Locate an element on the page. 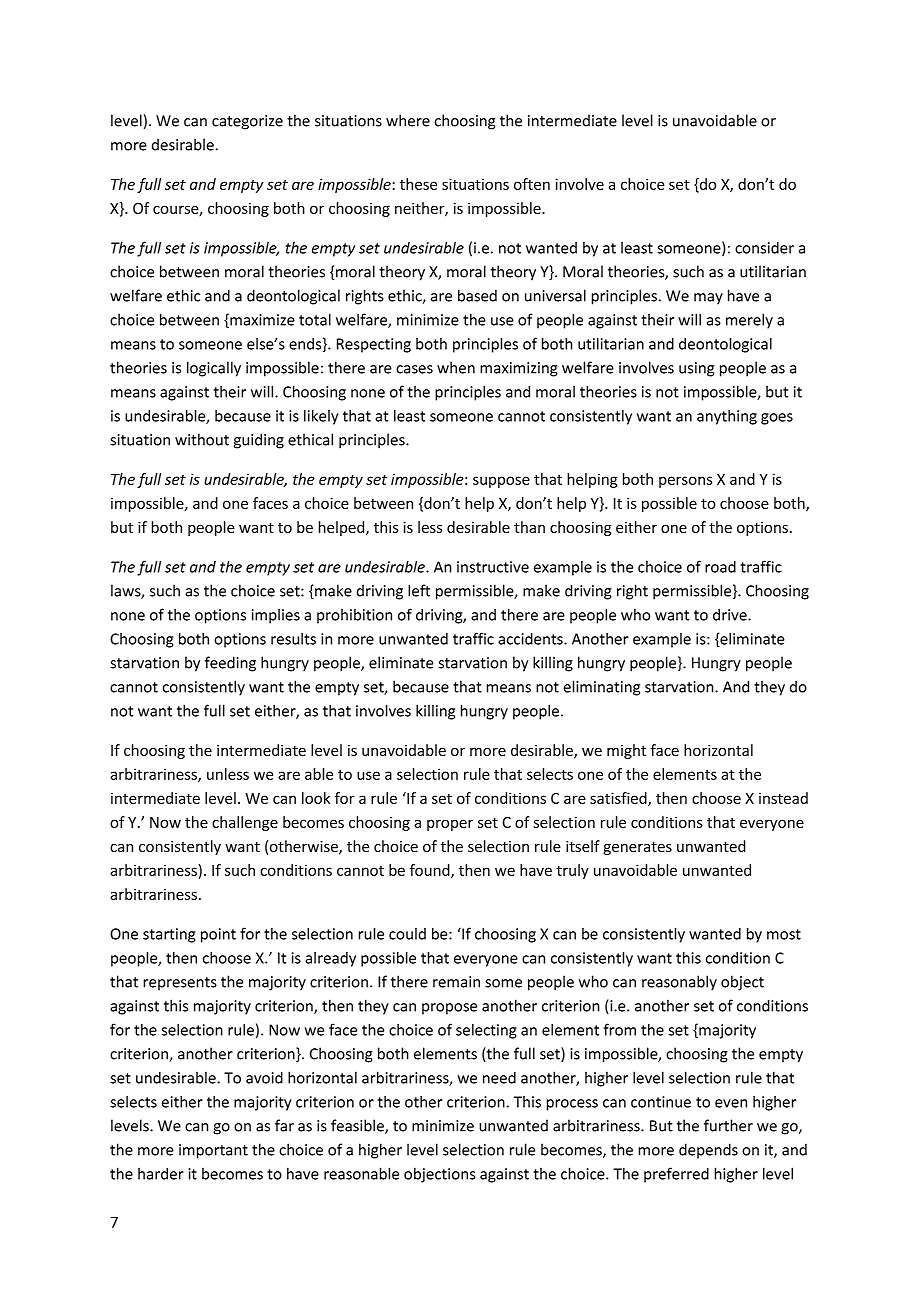 This document has height=1308, width=924. categorize is located at coordinates (247, 122).
